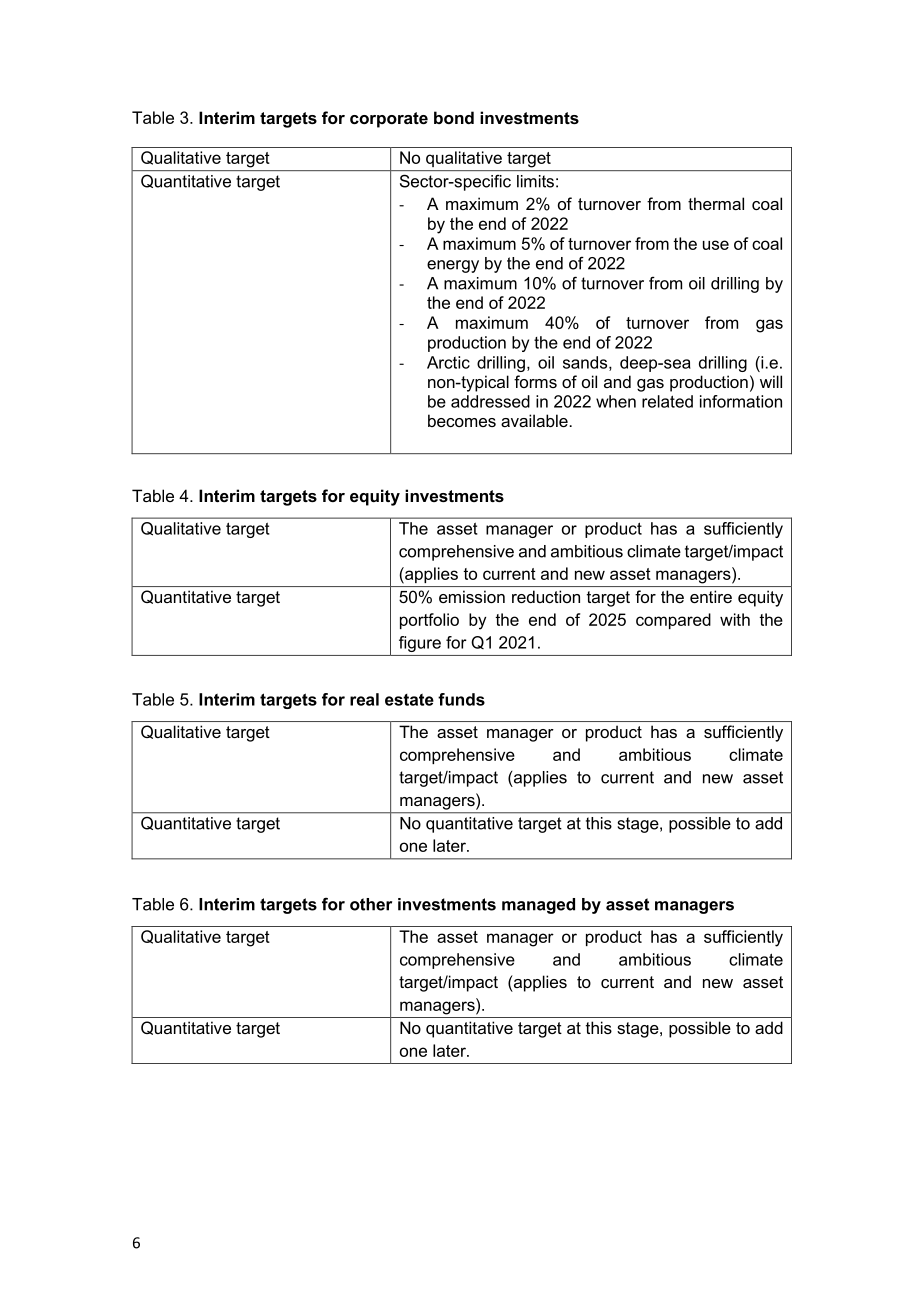  What do you see at coordinates (716, 203) in the page?
I see `thermal` at bounding box center [716, 203].
